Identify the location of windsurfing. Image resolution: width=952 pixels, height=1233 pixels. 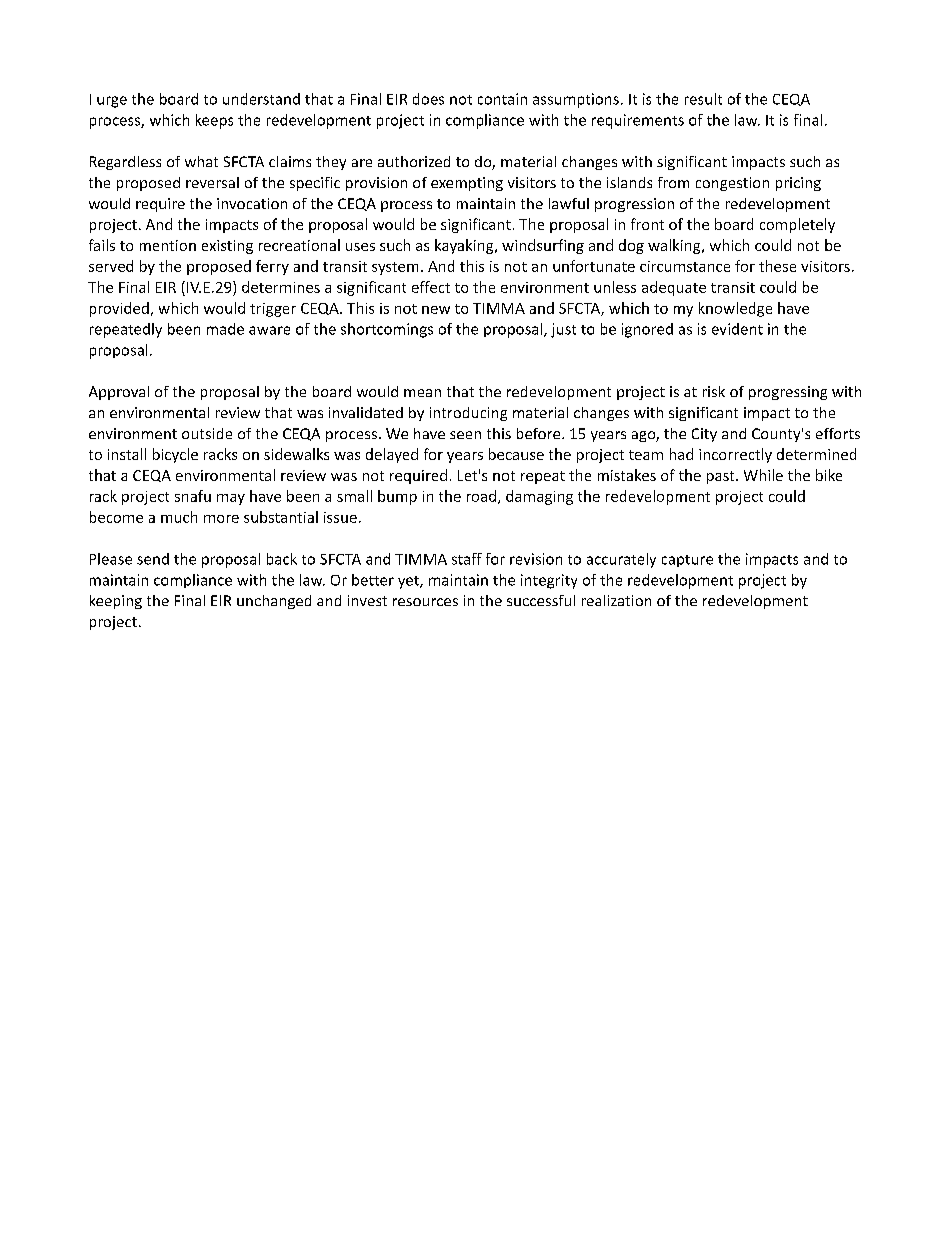
(543, 246).
